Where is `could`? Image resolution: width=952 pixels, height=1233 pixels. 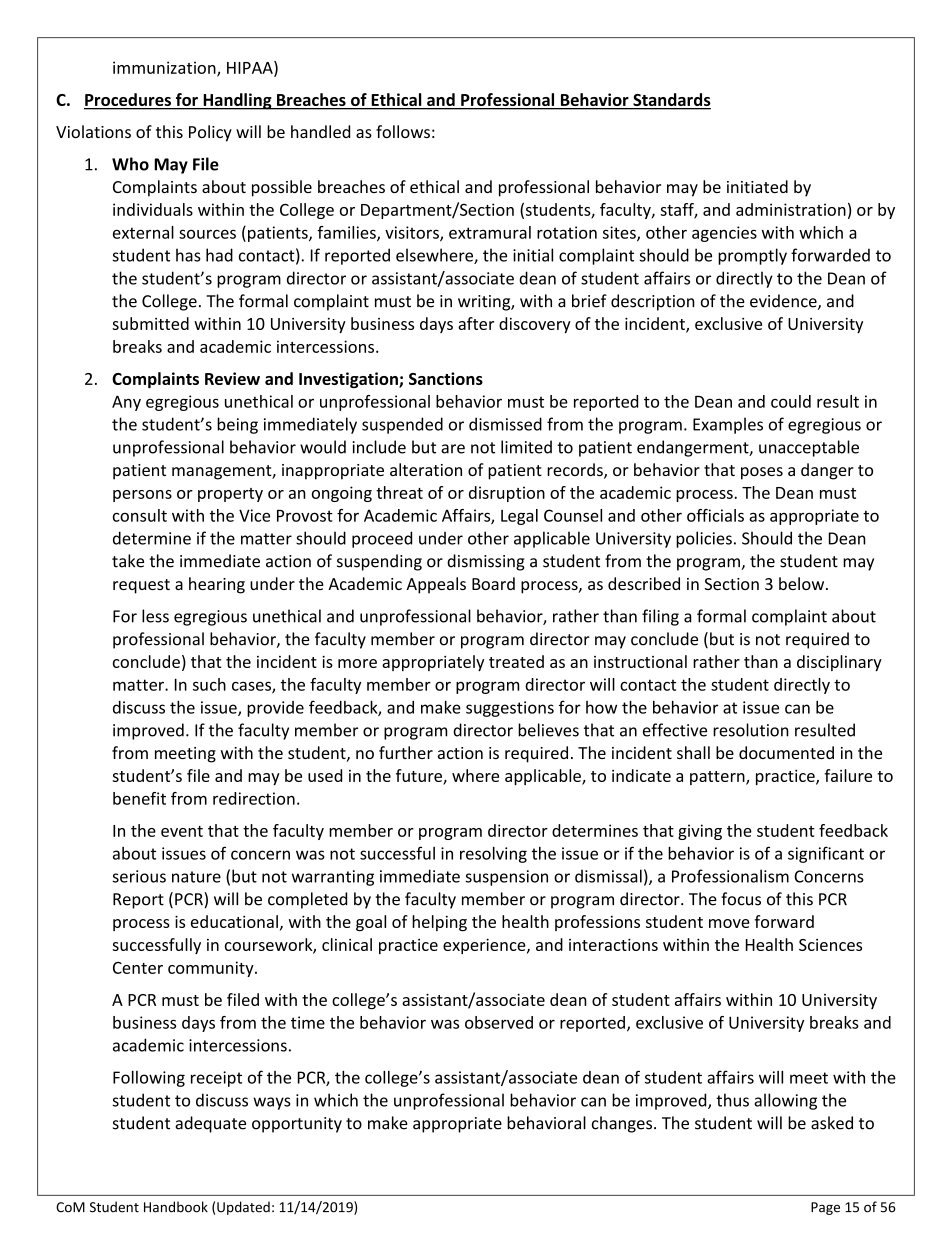 could is located at coordinates (791, 401).
